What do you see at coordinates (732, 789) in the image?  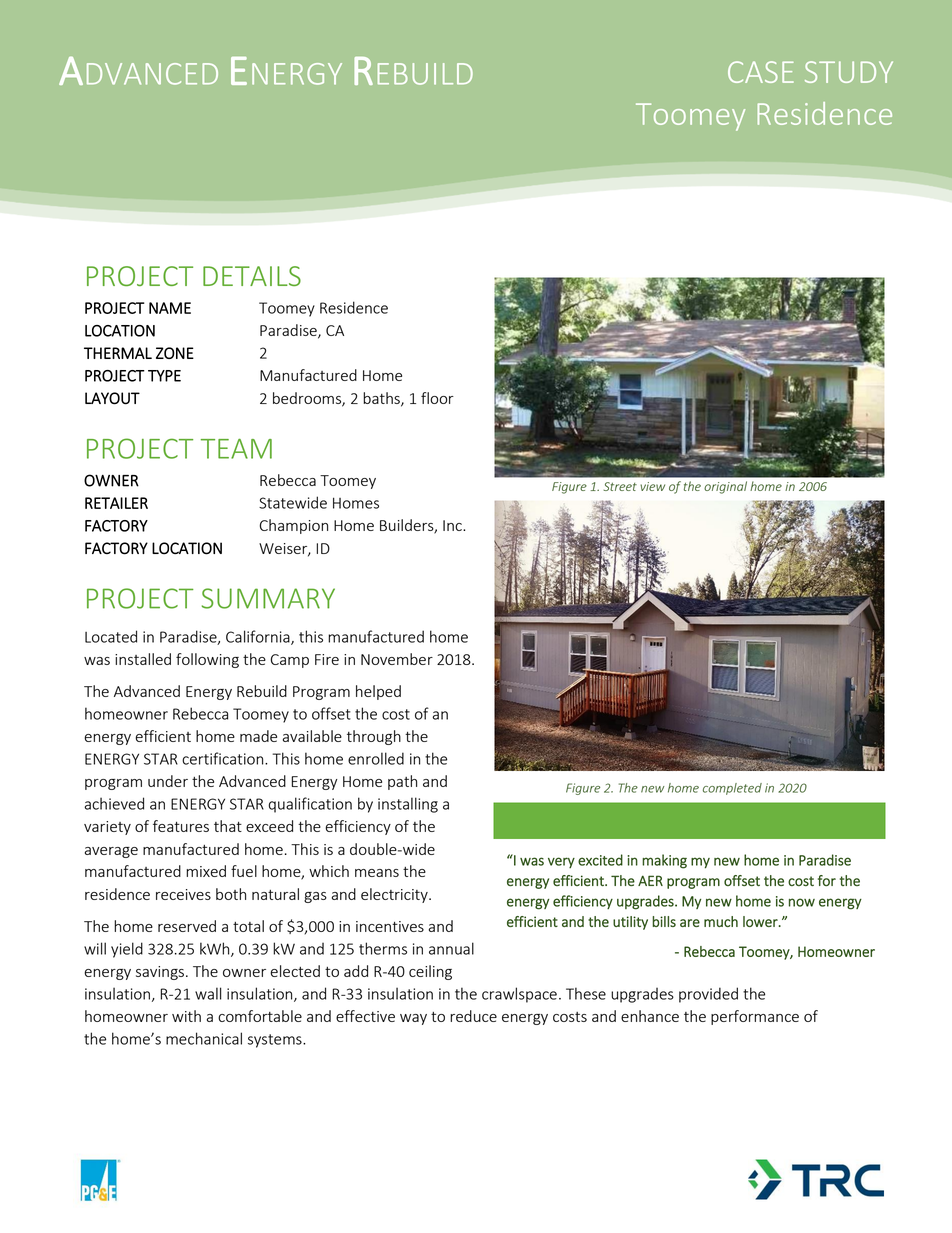 I see `completed` at bounding box center [732, 789].
